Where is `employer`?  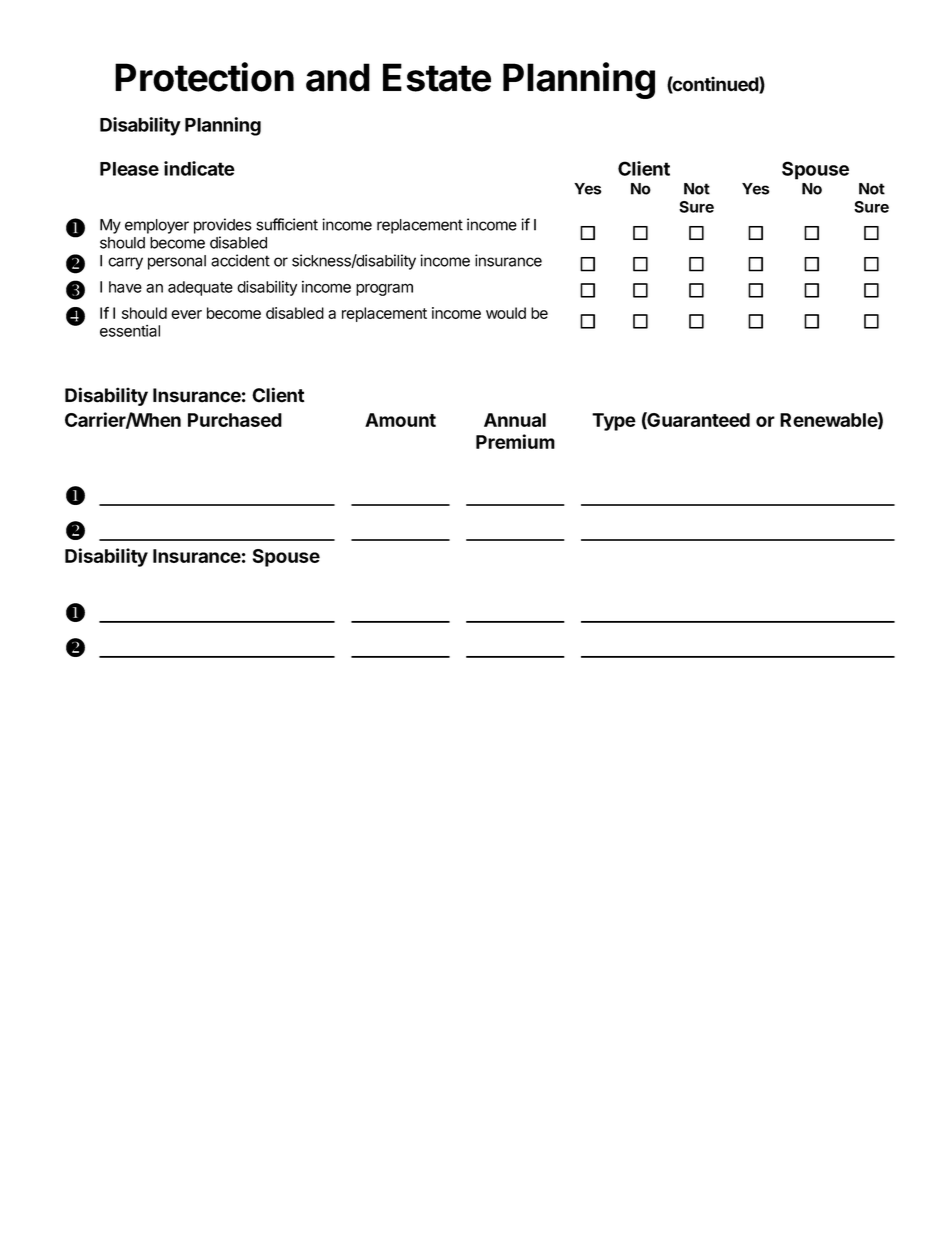 employer is located at coordinates (157, 226).
